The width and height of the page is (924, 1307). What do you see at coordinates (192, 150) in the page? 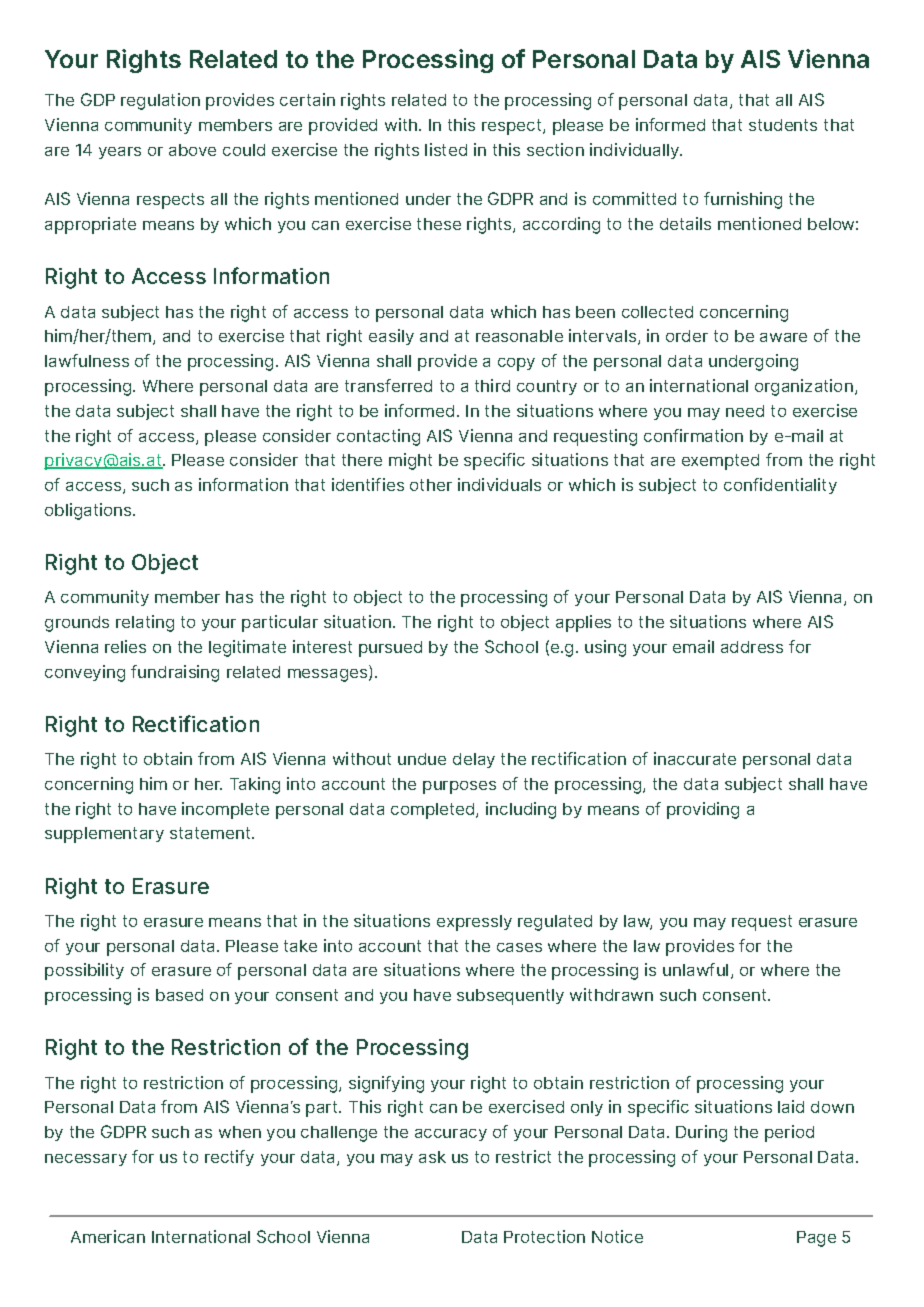
I see `above` at bounding box center [192, 150].
